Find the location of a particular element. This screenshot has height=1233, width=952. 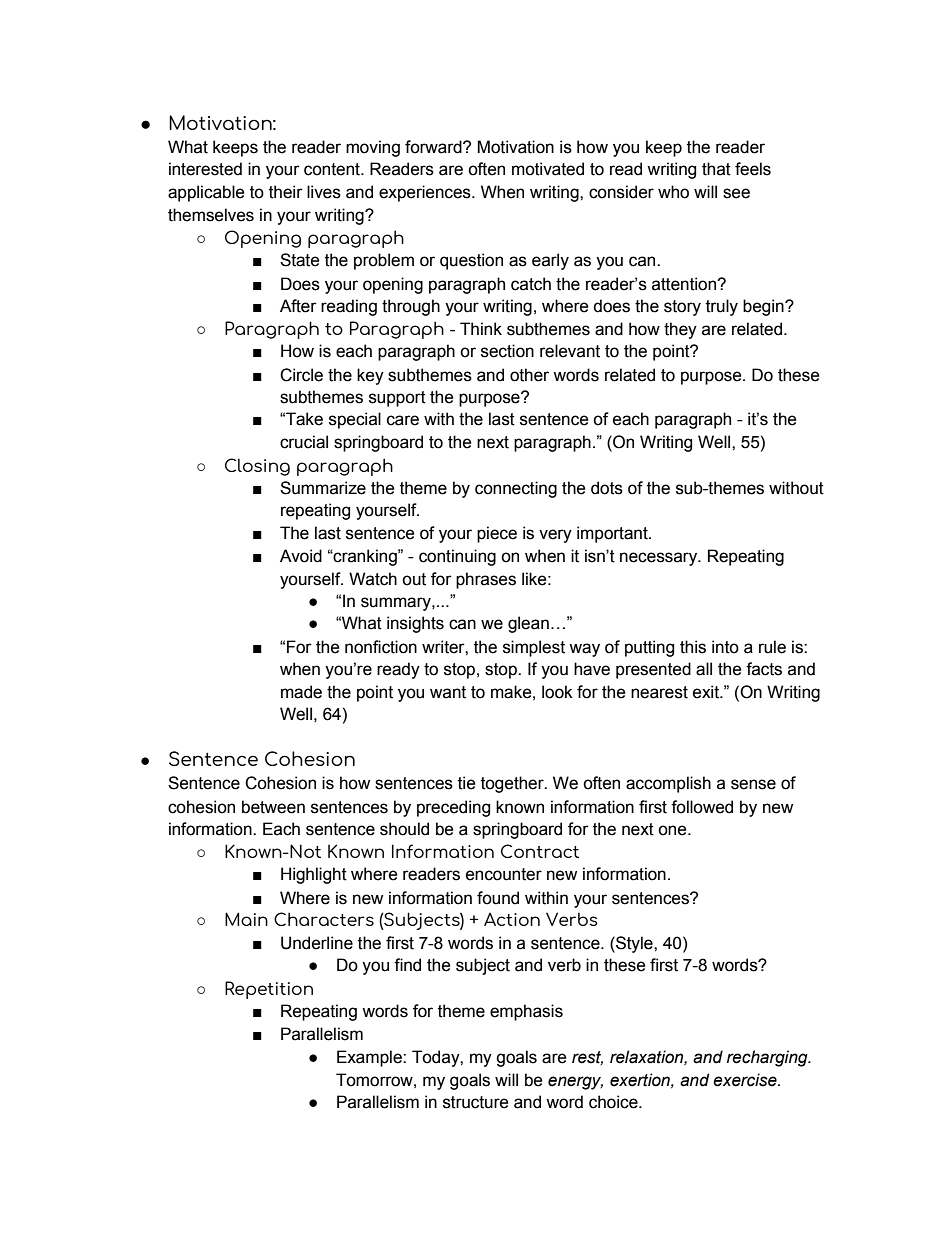

exercise is located at coordinates (746, 1080).
